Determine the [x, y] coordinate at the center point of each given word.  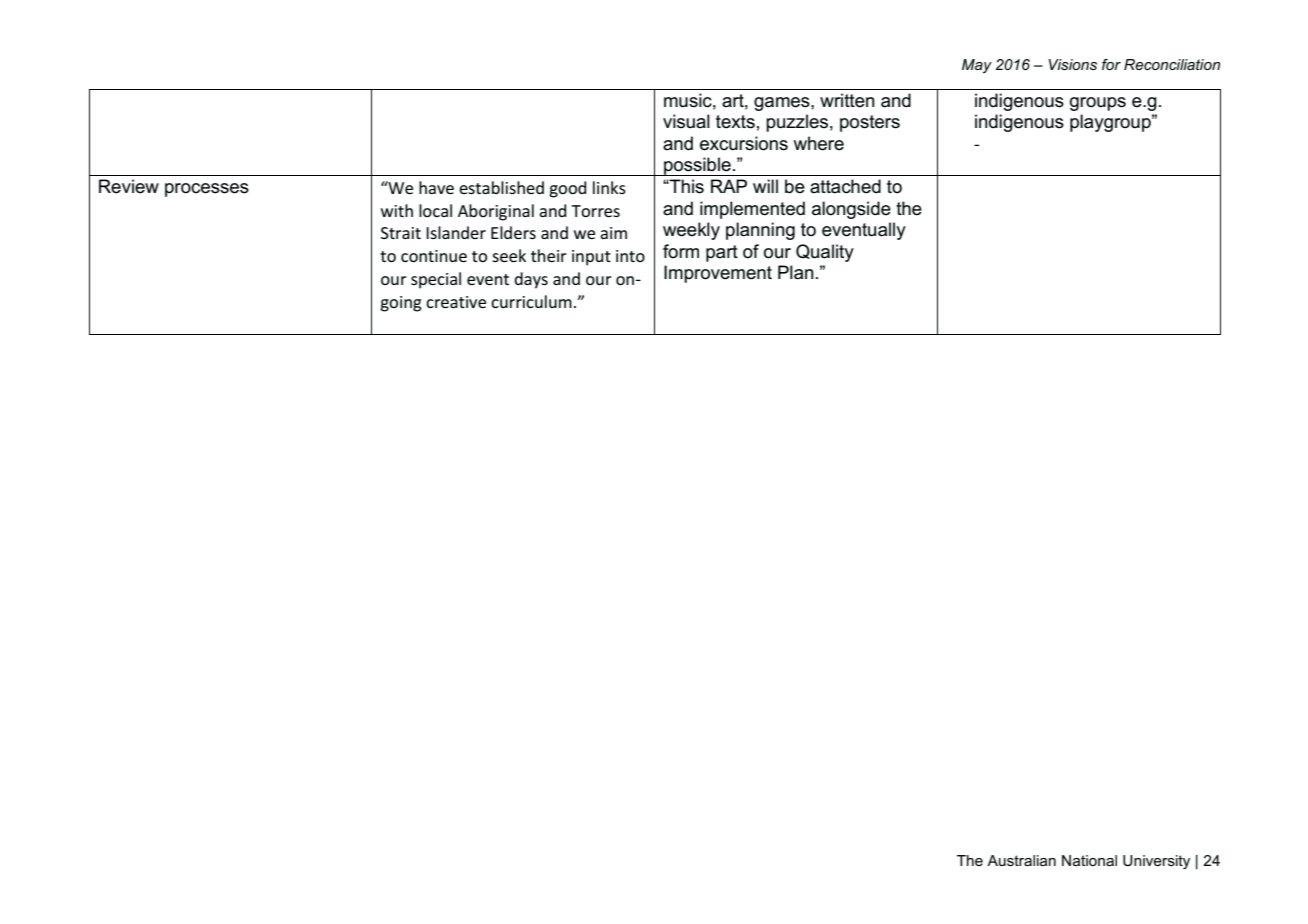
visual [686, 121]
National [1089, 860]
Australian [1021, 860]
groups [1098, 104]
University [1156, 862]
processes [207, 190]
